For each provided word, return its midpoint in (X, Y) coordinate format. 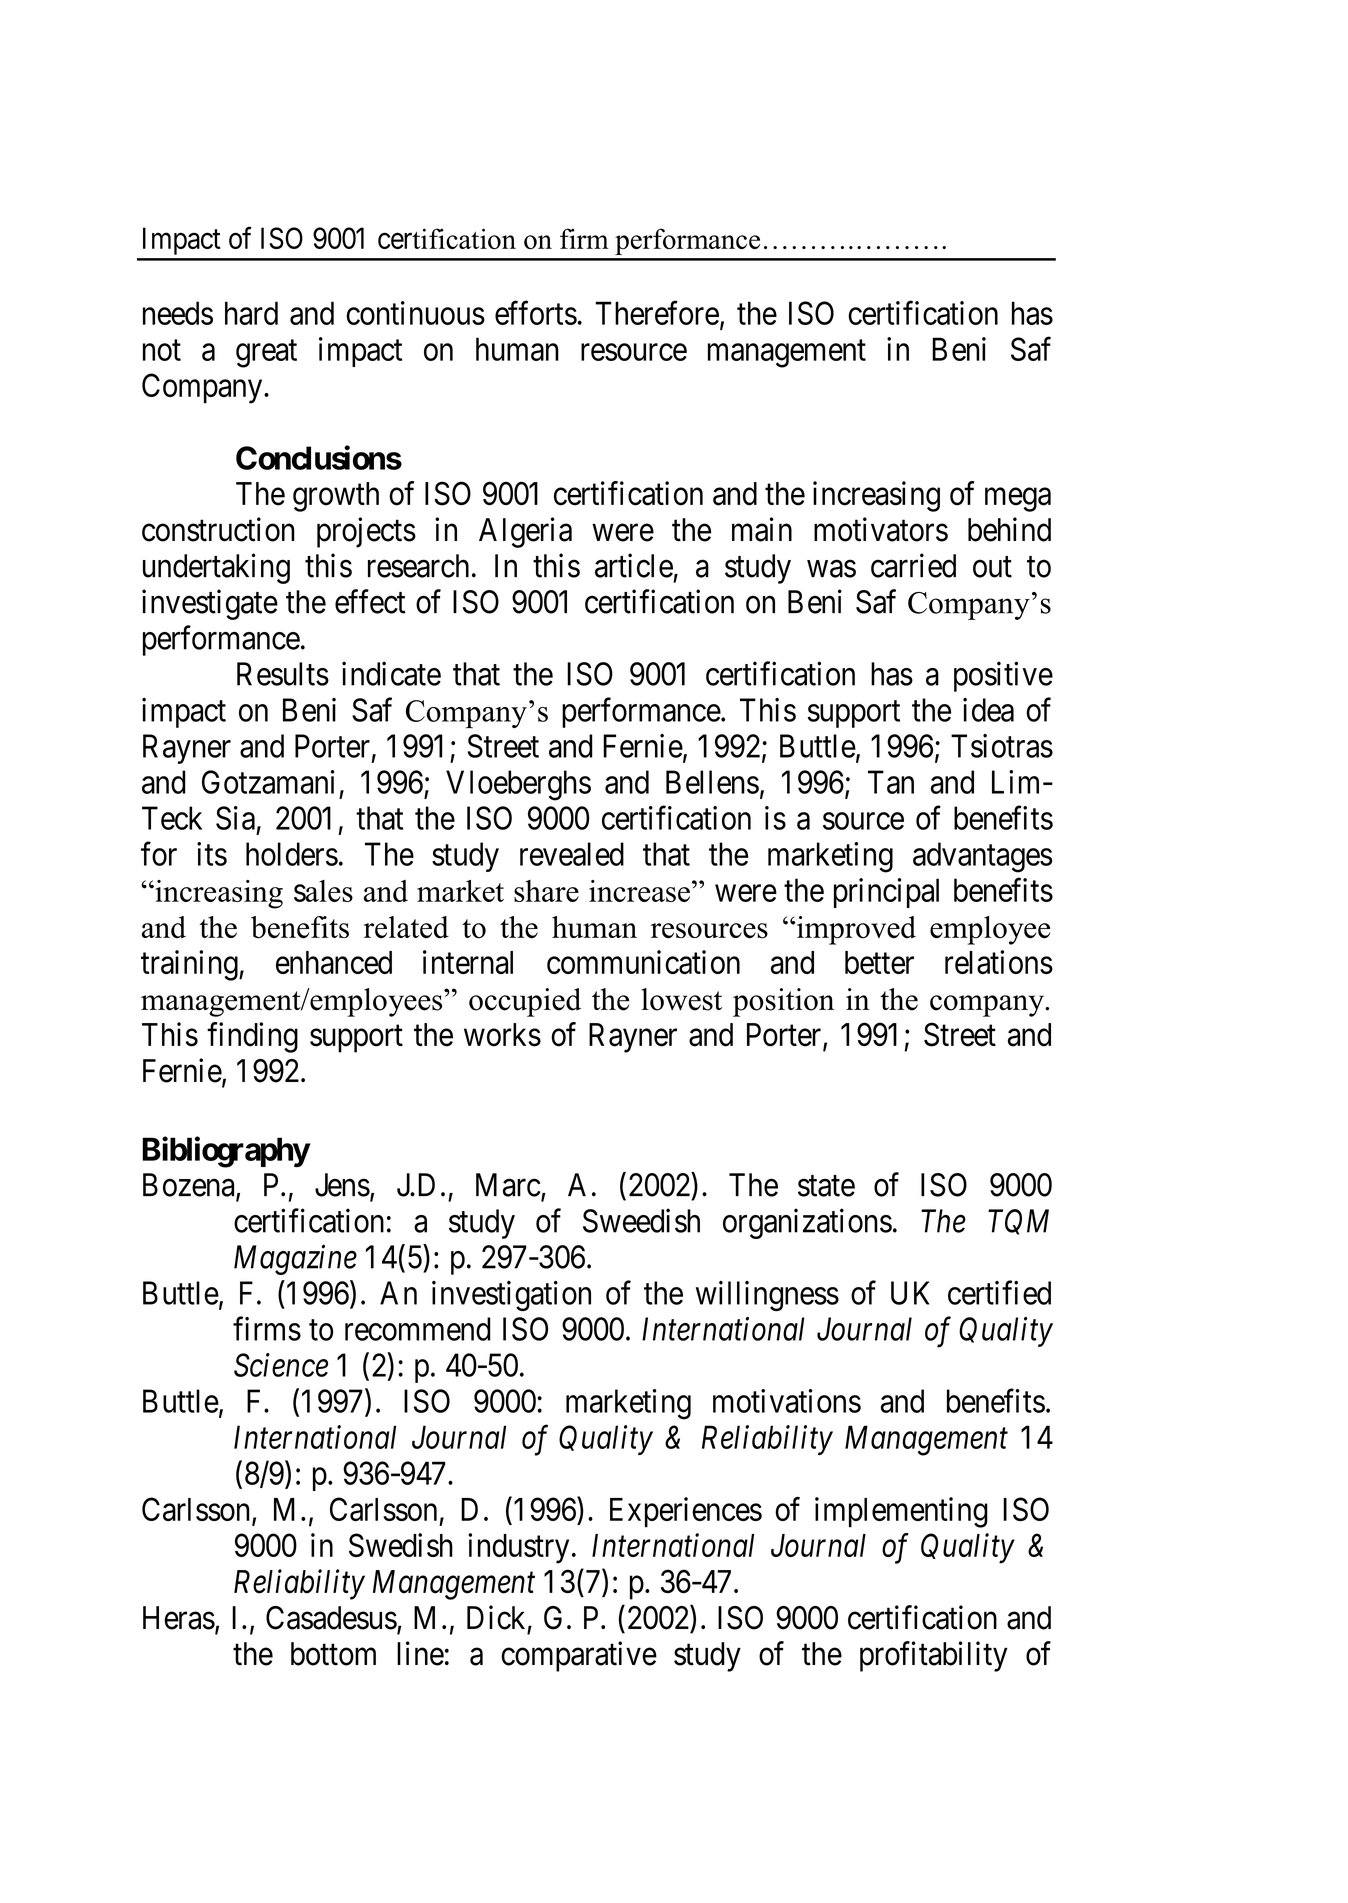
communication (643, 962)
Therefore (657, 313)
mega (1018, 500)
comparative (579, 1656)
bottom (333, 1654)
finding (252, 1037)
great (266, 354)
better (879, 962)
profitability (934, 1656)
